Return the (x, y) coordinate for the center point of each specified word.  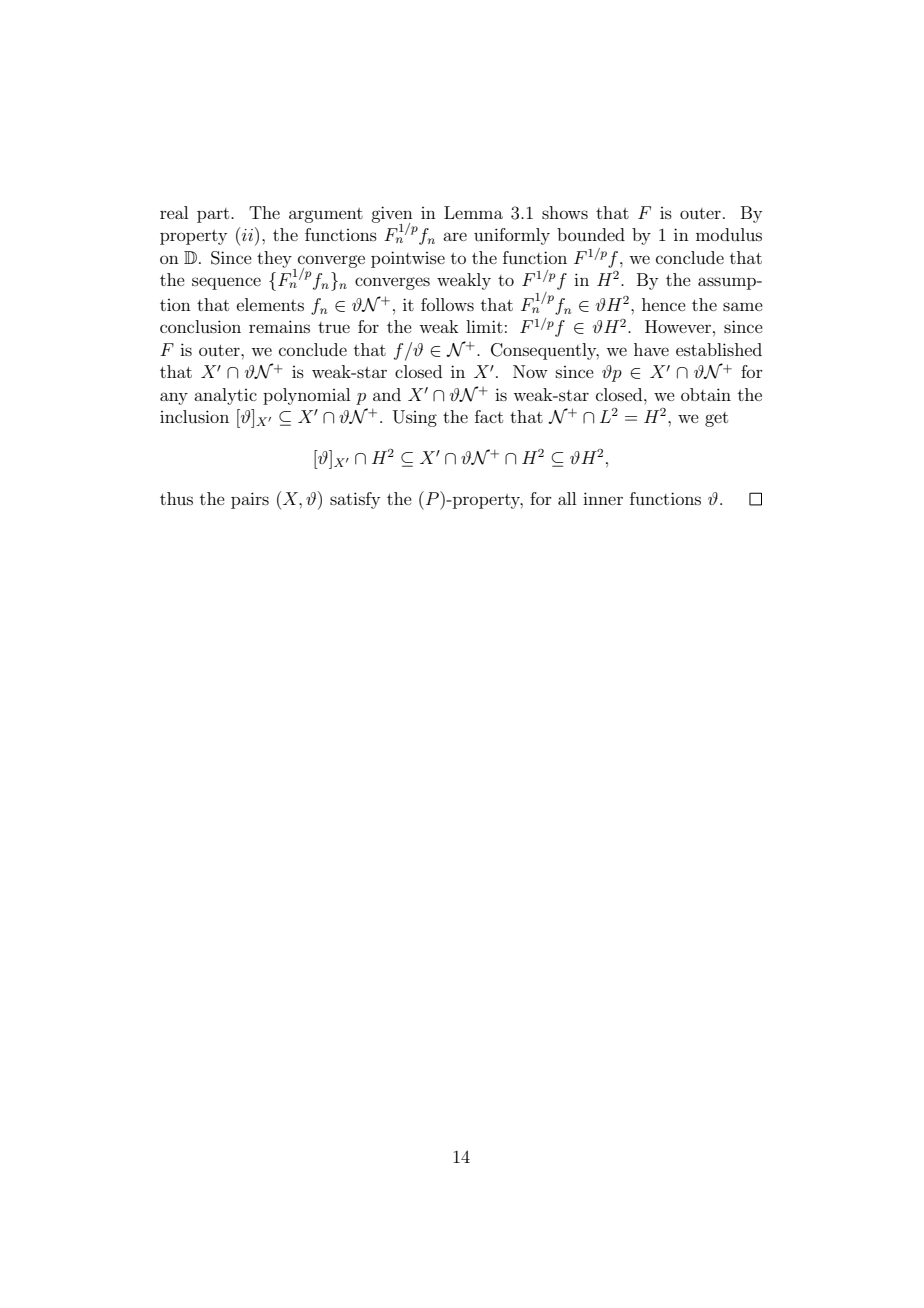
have (651, 349)
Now (530, 371)
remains (279, 326)
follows (447, 304)
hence (664, 304)
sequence (226, 283)
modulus (729, 234)
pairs (250, 500)
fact (489, 416)
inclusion (194, 416)
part (214, 215)
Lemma (473, 212)
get (716, 419)
